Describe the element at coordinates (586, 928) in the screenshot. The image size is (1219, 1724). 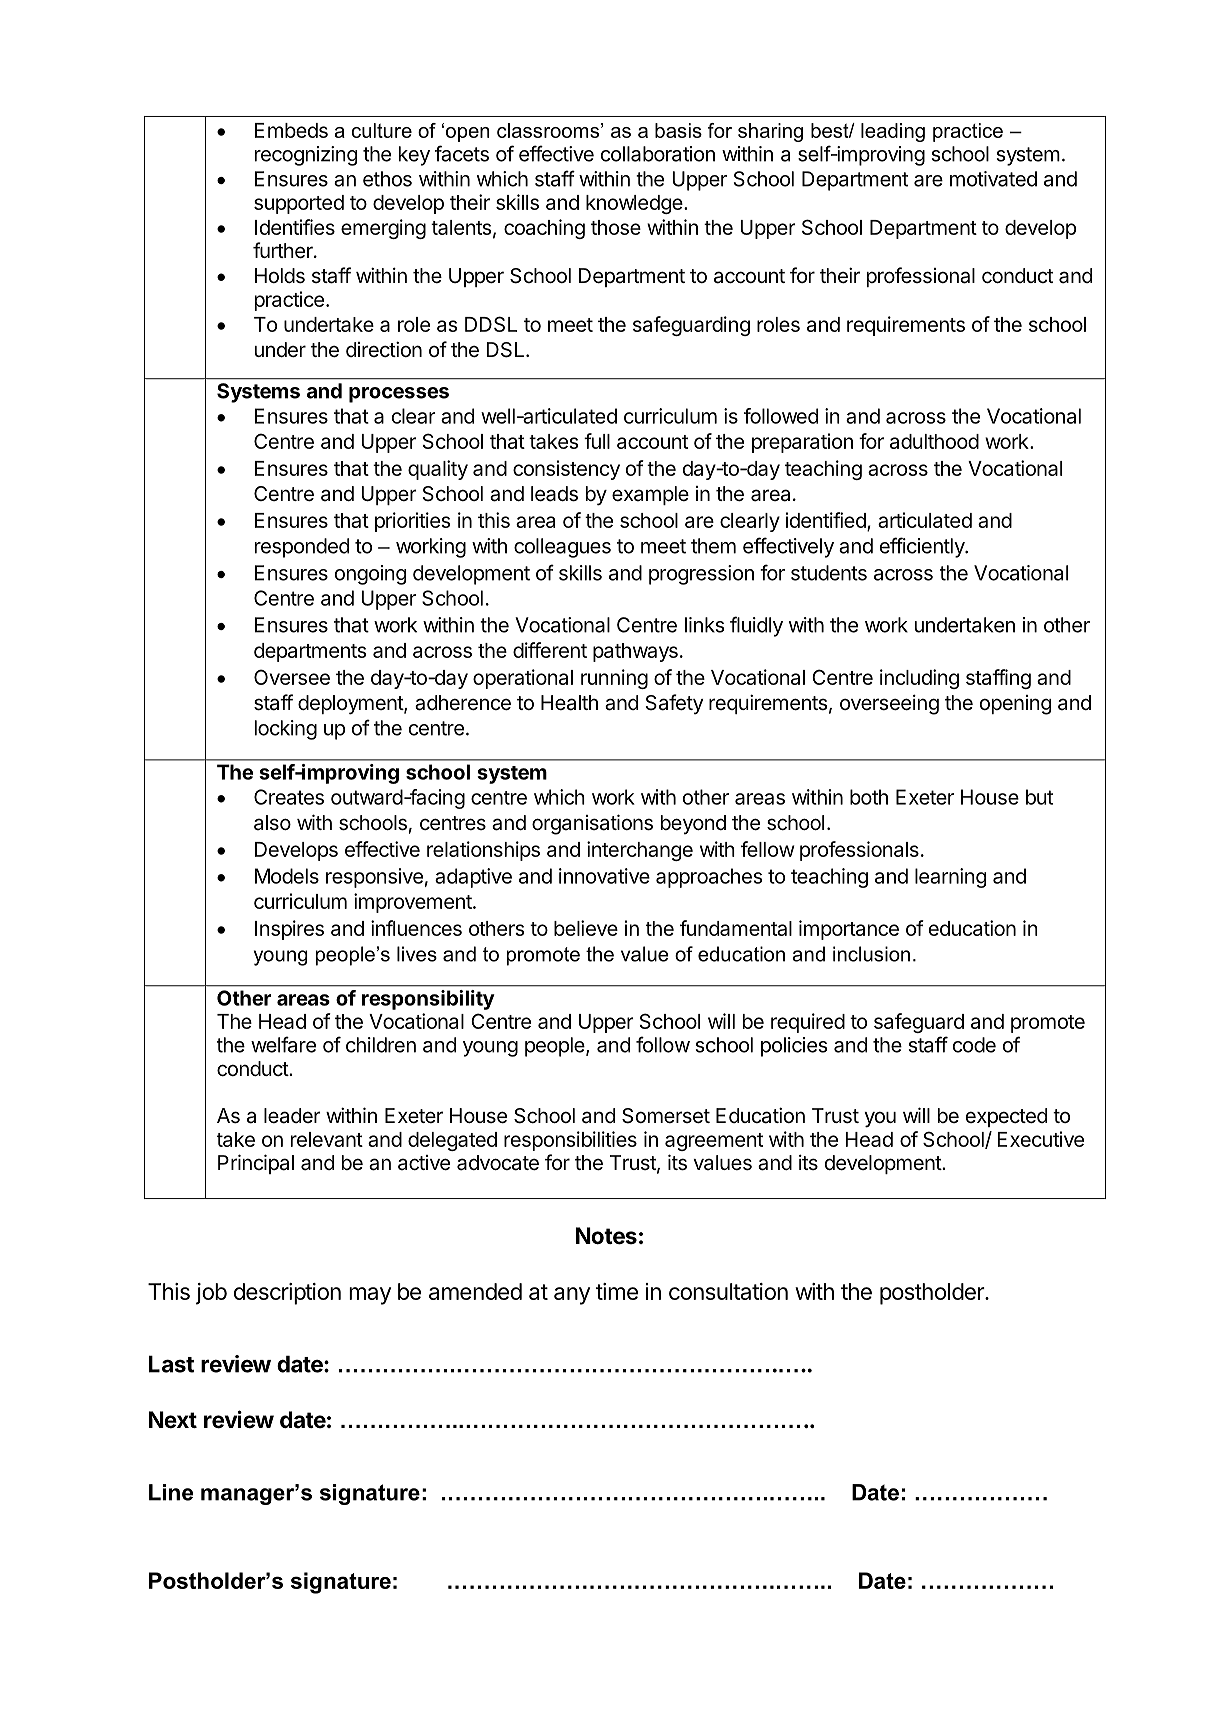
I see `believe` at that location.
